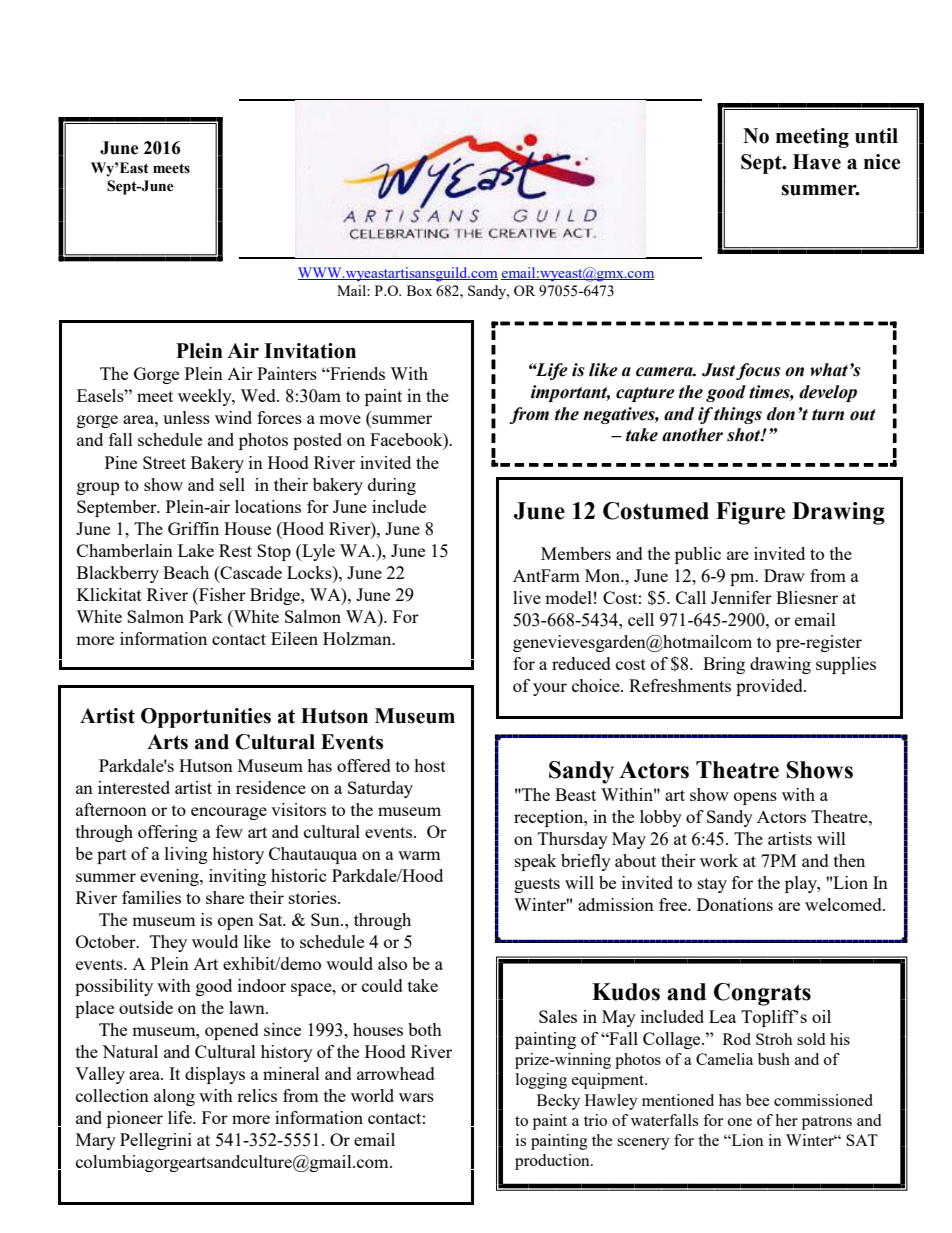 This screenshot has height=1233, width=952. What do you see at coordinates (750, 513) in the screenshot?
I see `Figure` at bounding box center [750, 513].
